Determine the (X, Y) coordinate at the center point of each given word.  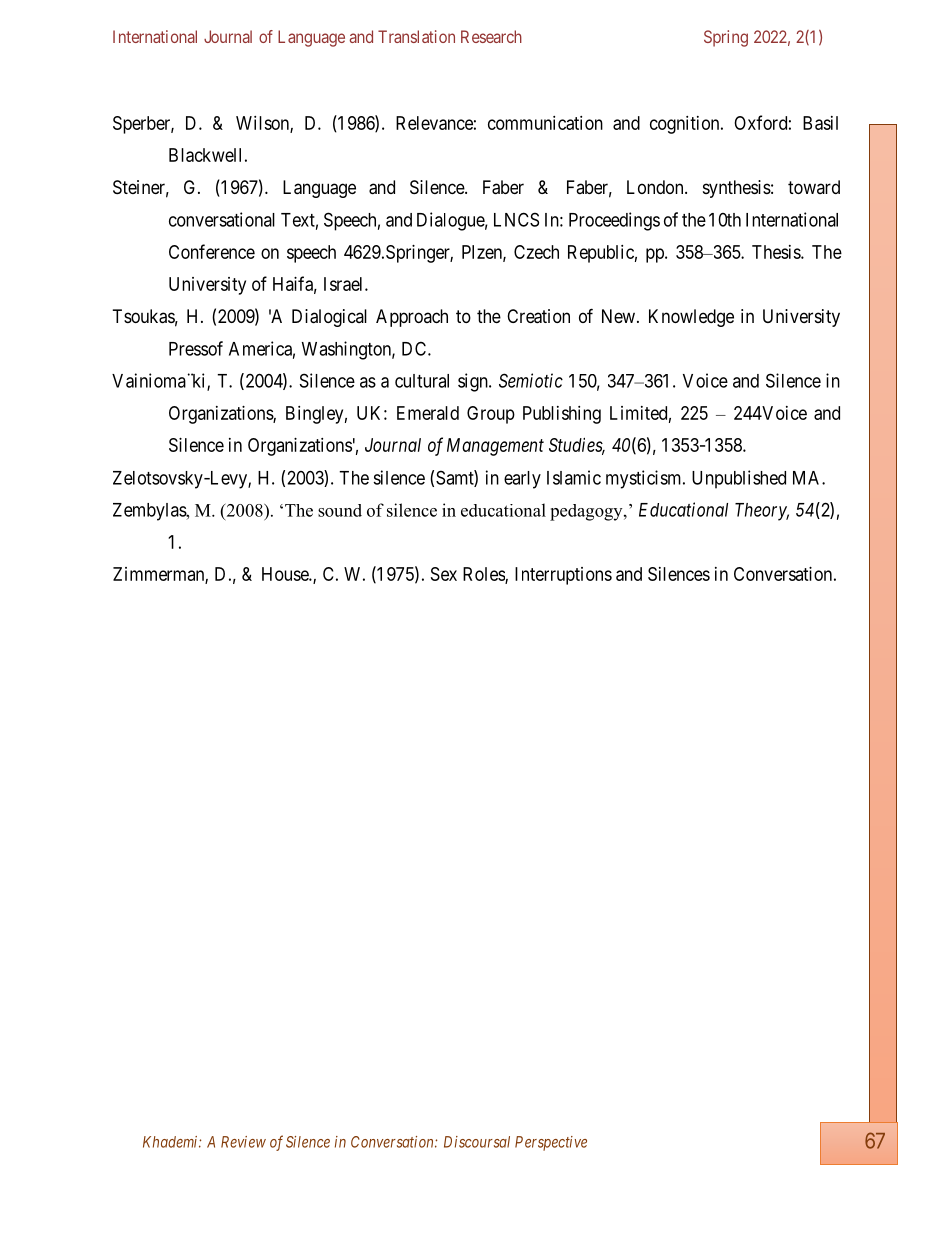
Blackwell (205, 155)
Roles (484, 575)
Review (243, 1142)
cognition (686, 125)
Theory (762, 512)
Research (491, 36)
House (286, 574)
